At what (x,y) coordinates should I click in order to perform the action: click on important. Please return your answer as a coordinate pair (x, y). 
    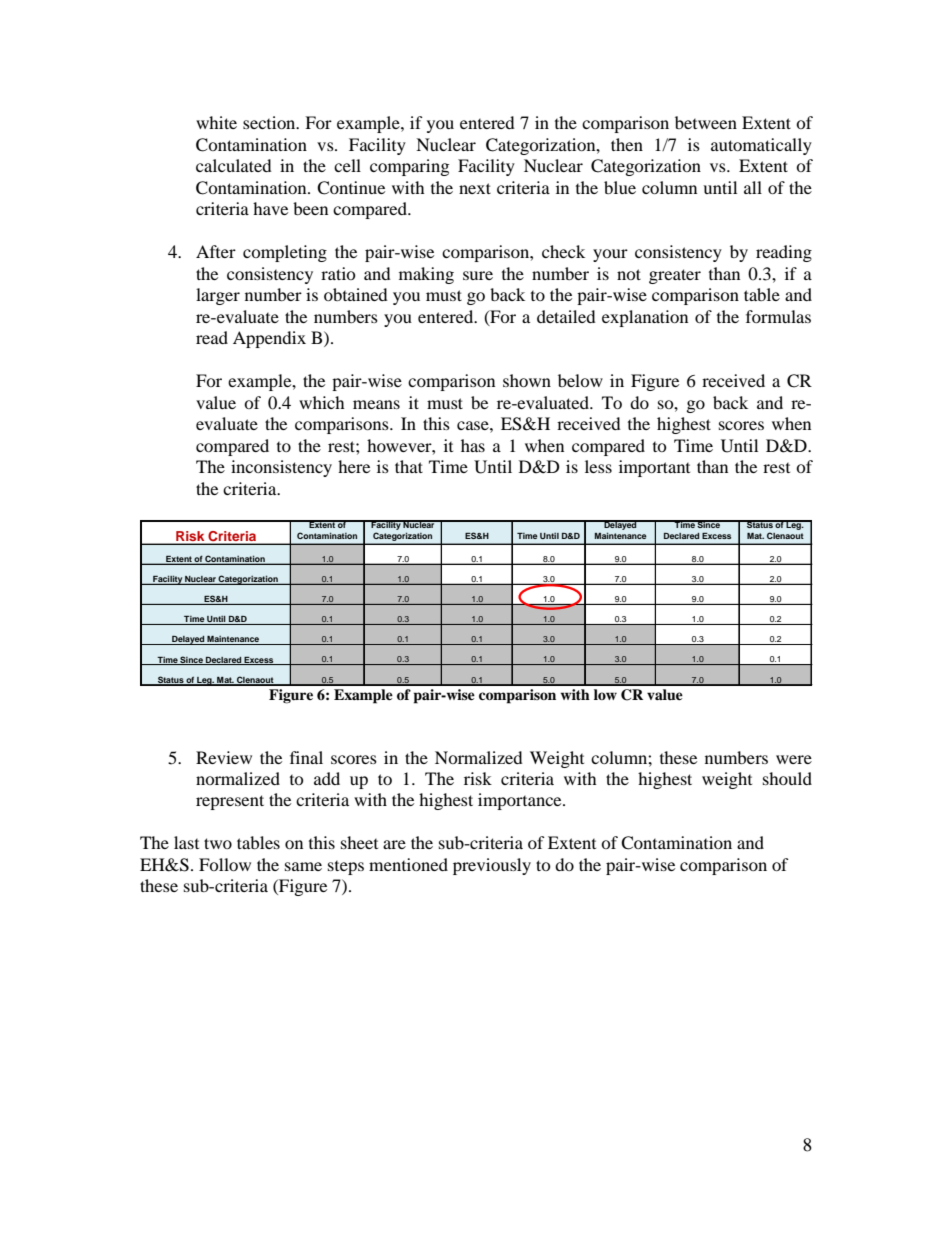
    Looking at the image, I should click on (654, 468).
